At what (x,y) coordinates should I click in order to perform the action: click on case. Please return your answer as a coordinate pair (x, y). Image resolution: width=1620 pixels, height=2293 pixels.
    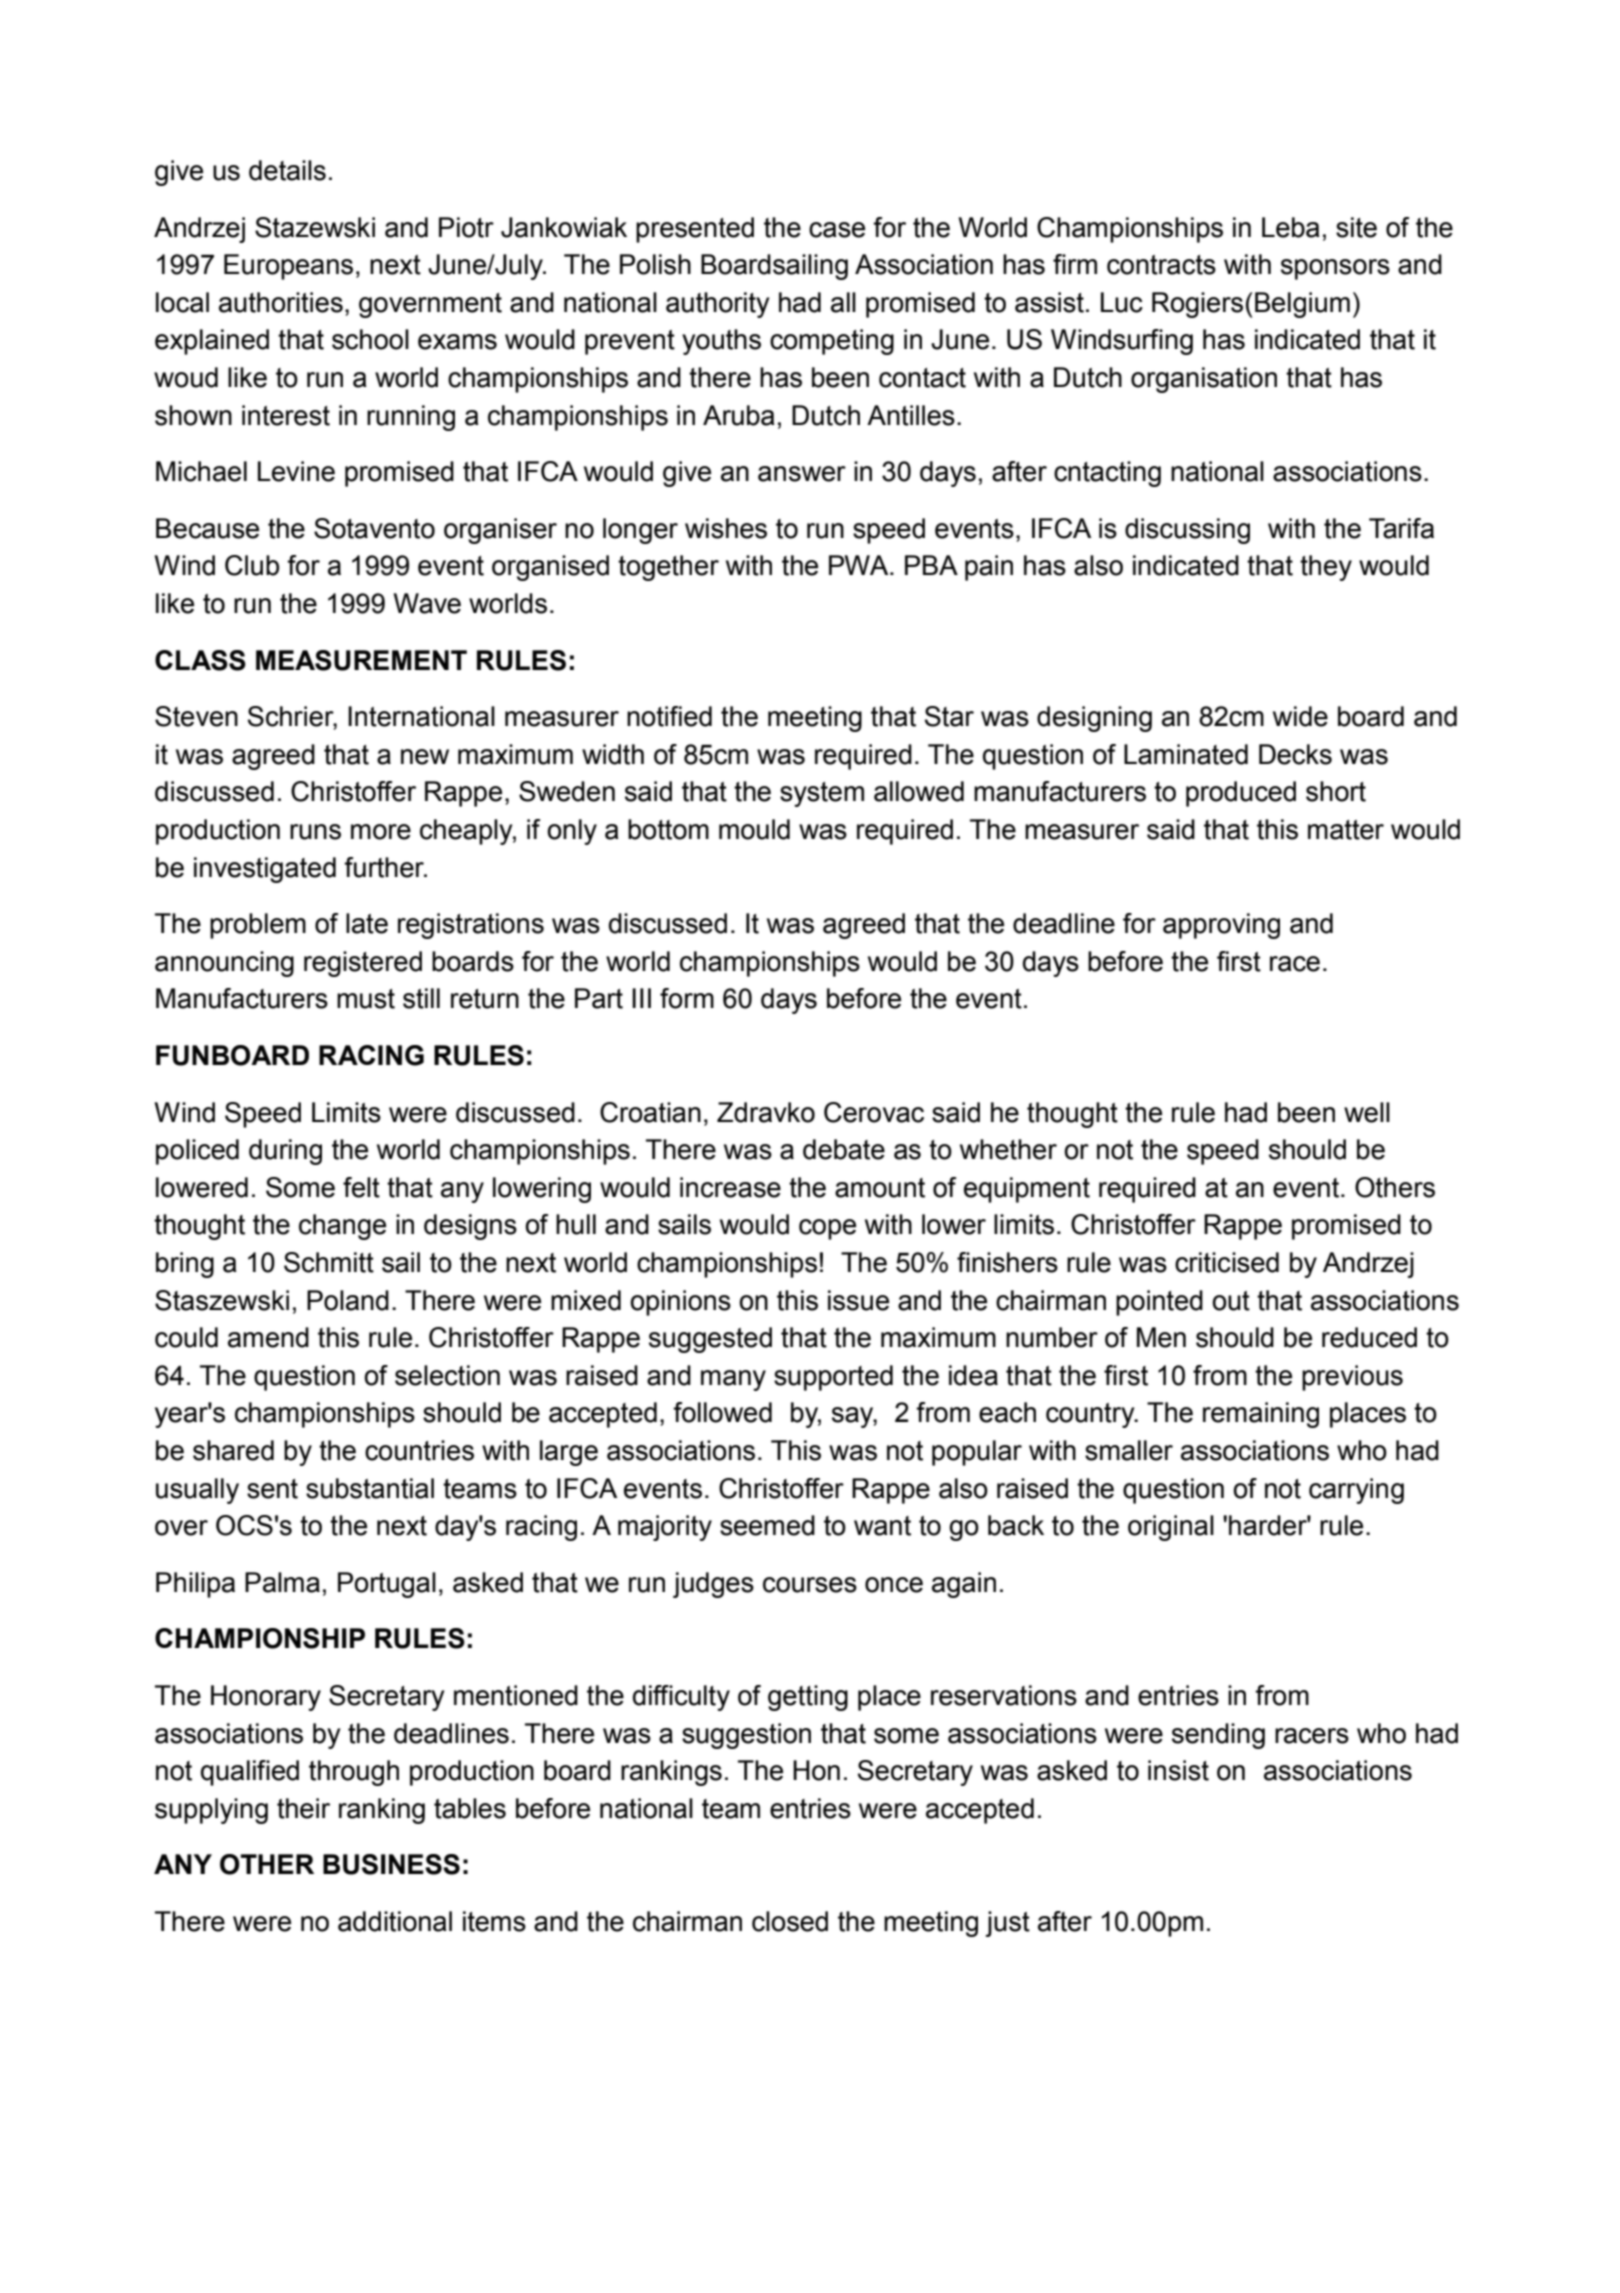
    Looking at the image, I should click on (837, 230).
